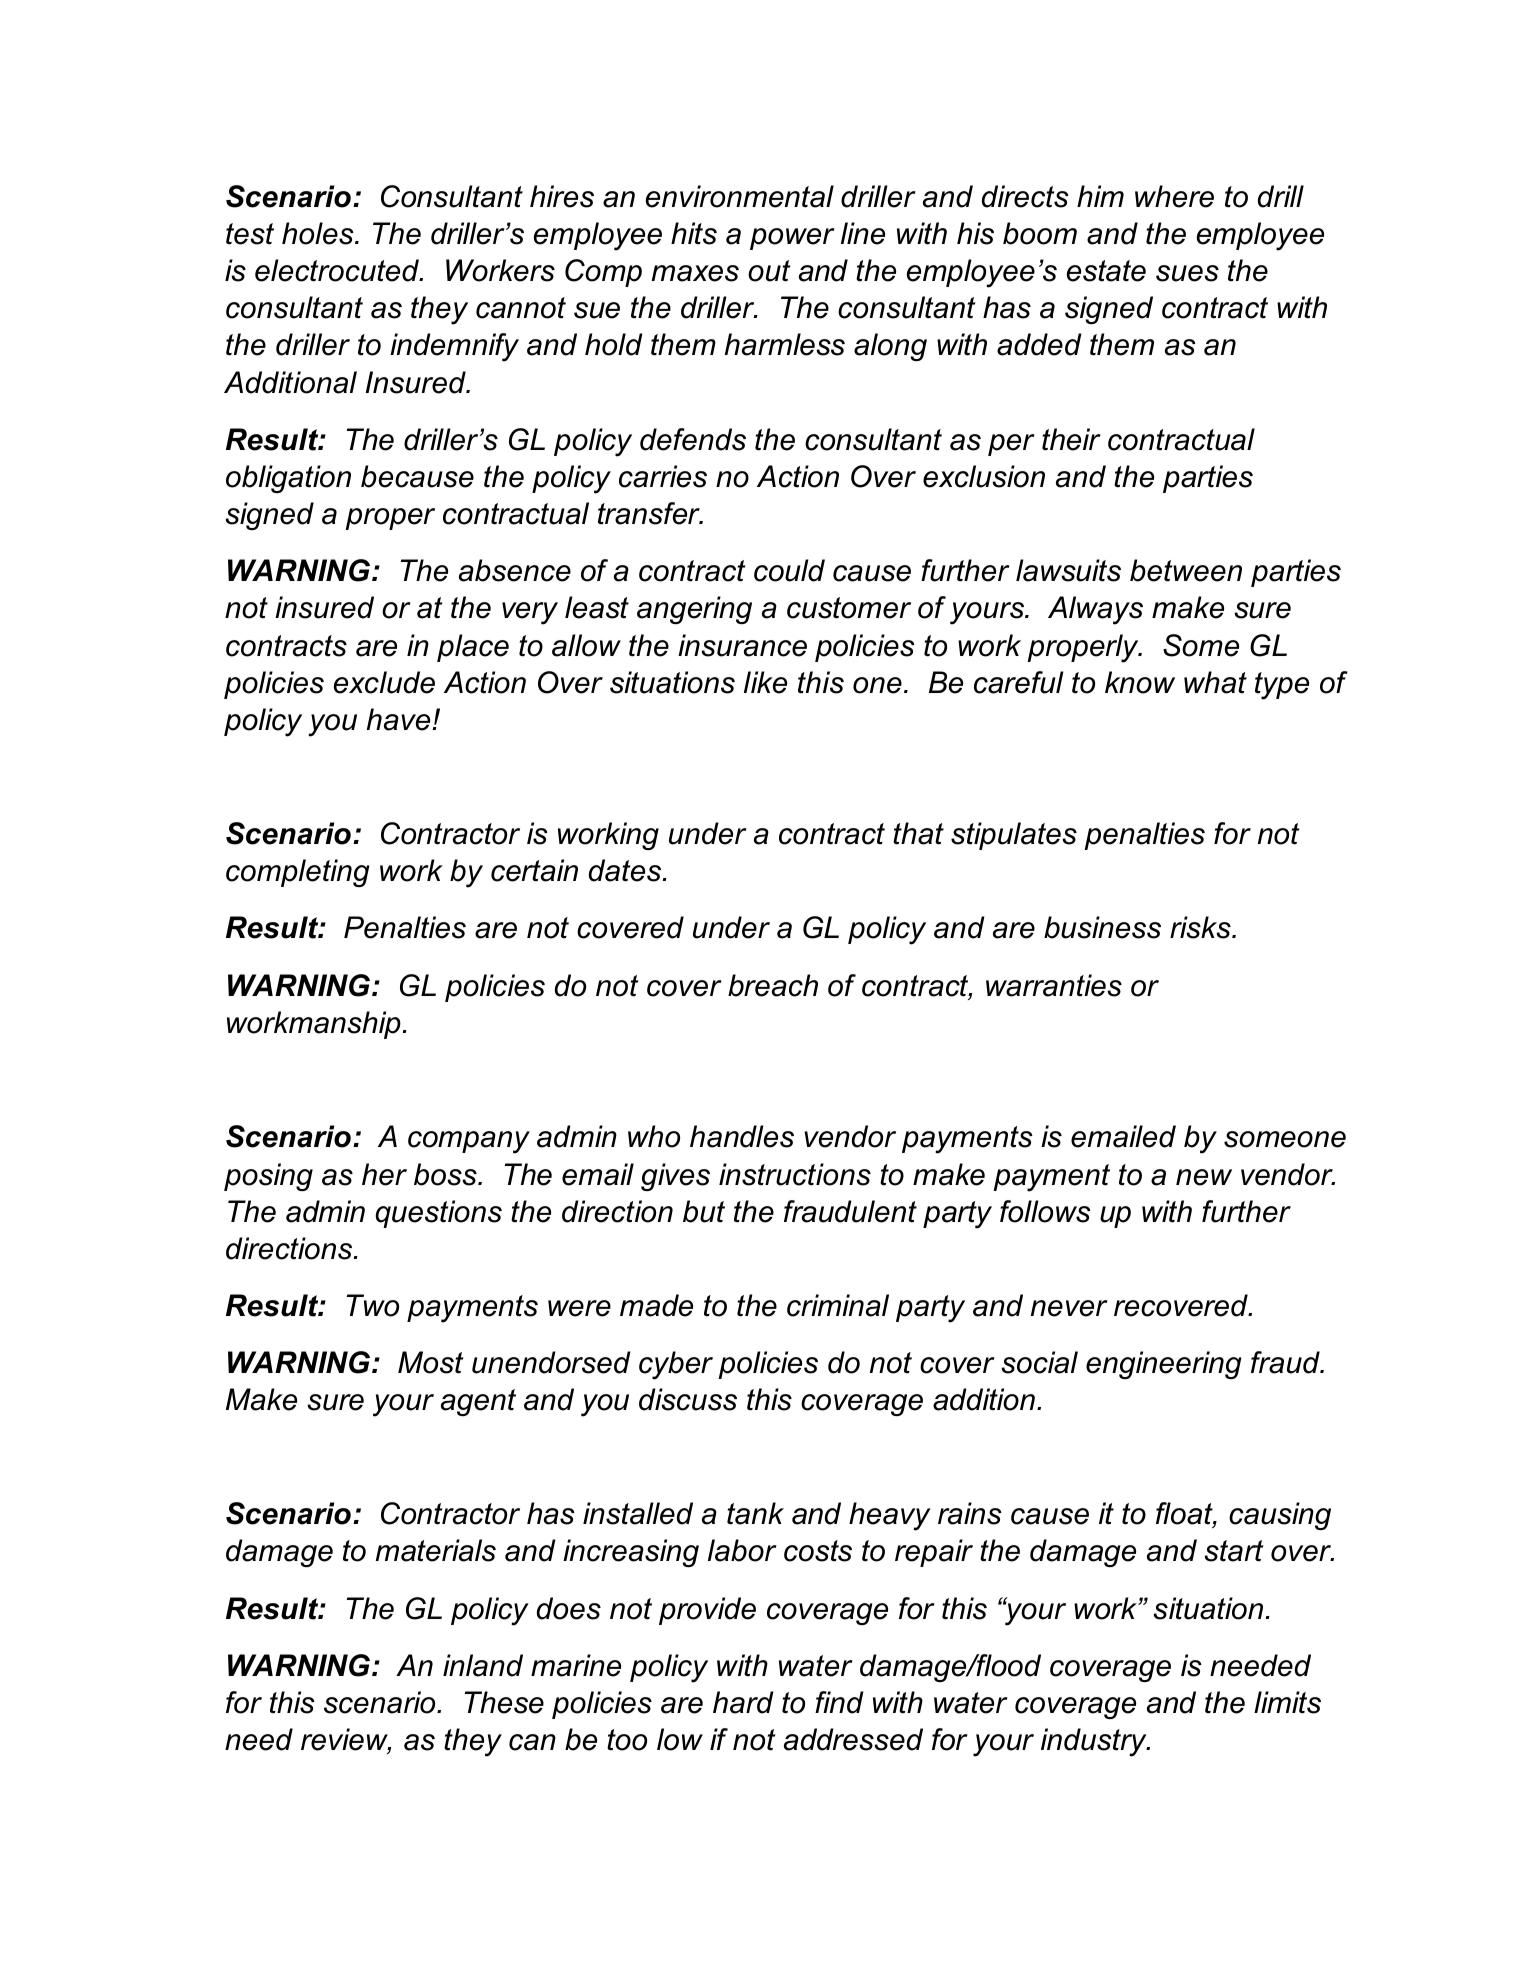 The height and width of the screenshot is (1977, 1527). Describe the element at coordinates (743, 1702) in the screenshot. I see `hard` at that location.
